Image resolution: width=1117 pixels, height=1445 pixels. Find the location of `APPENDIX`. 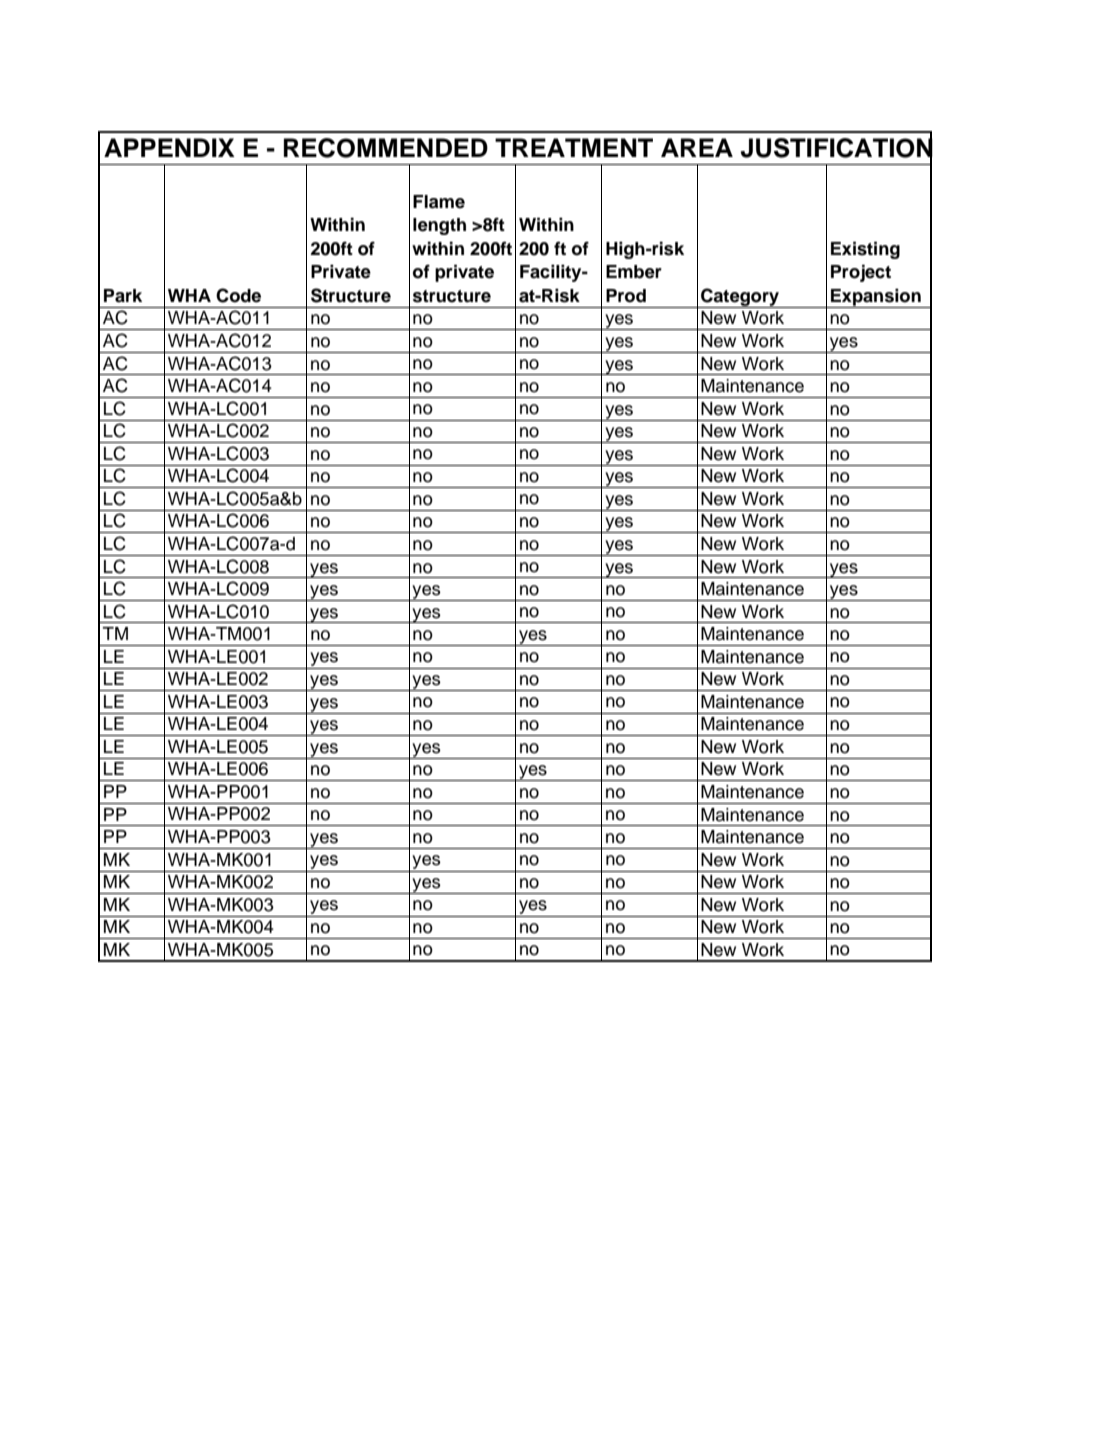

APPENDIX is located at coordinates (169, 147).
